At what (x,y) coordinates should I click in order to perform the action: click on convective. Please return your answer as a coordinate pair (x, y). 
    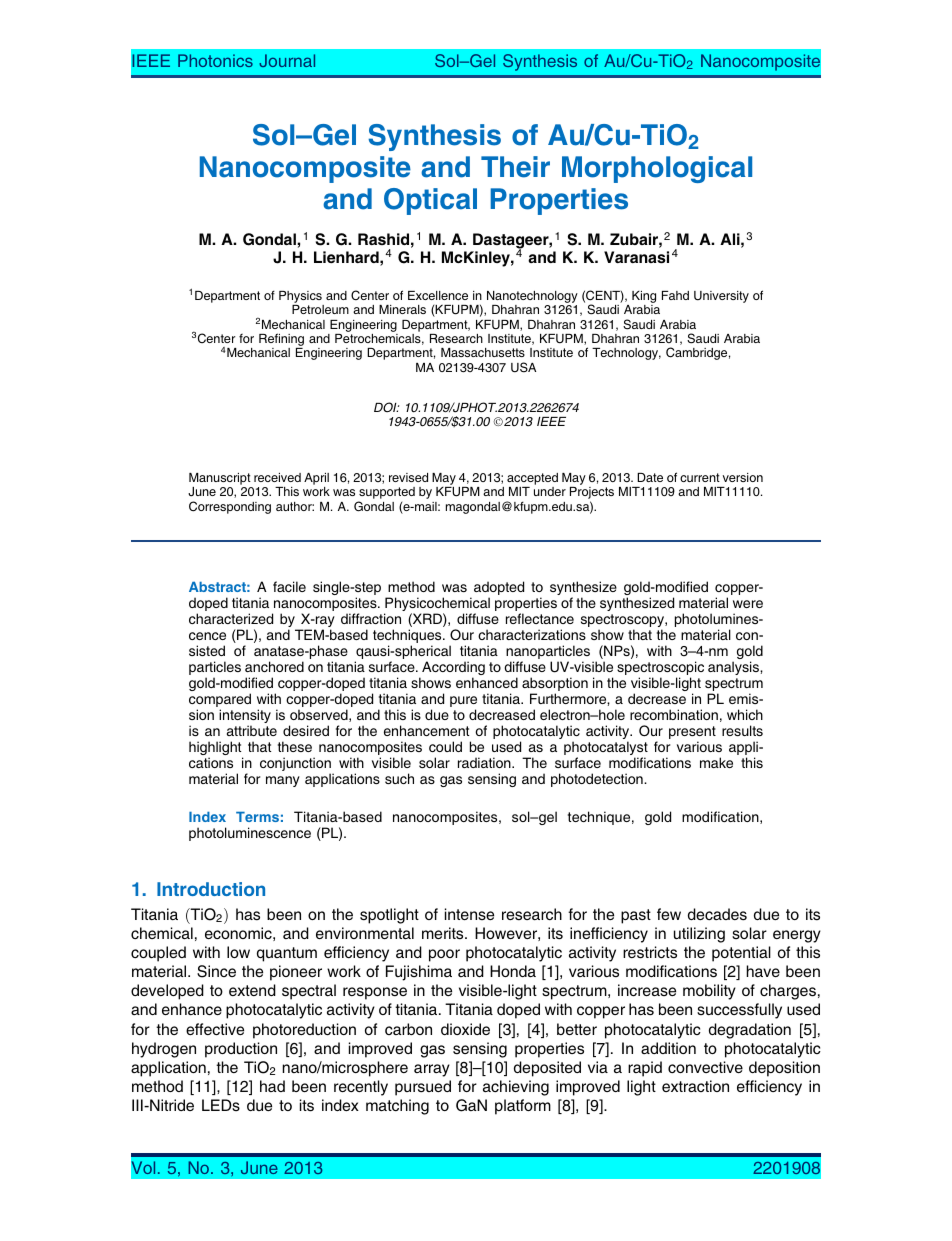
    Looking at the image, I should click on (705, 1067).
